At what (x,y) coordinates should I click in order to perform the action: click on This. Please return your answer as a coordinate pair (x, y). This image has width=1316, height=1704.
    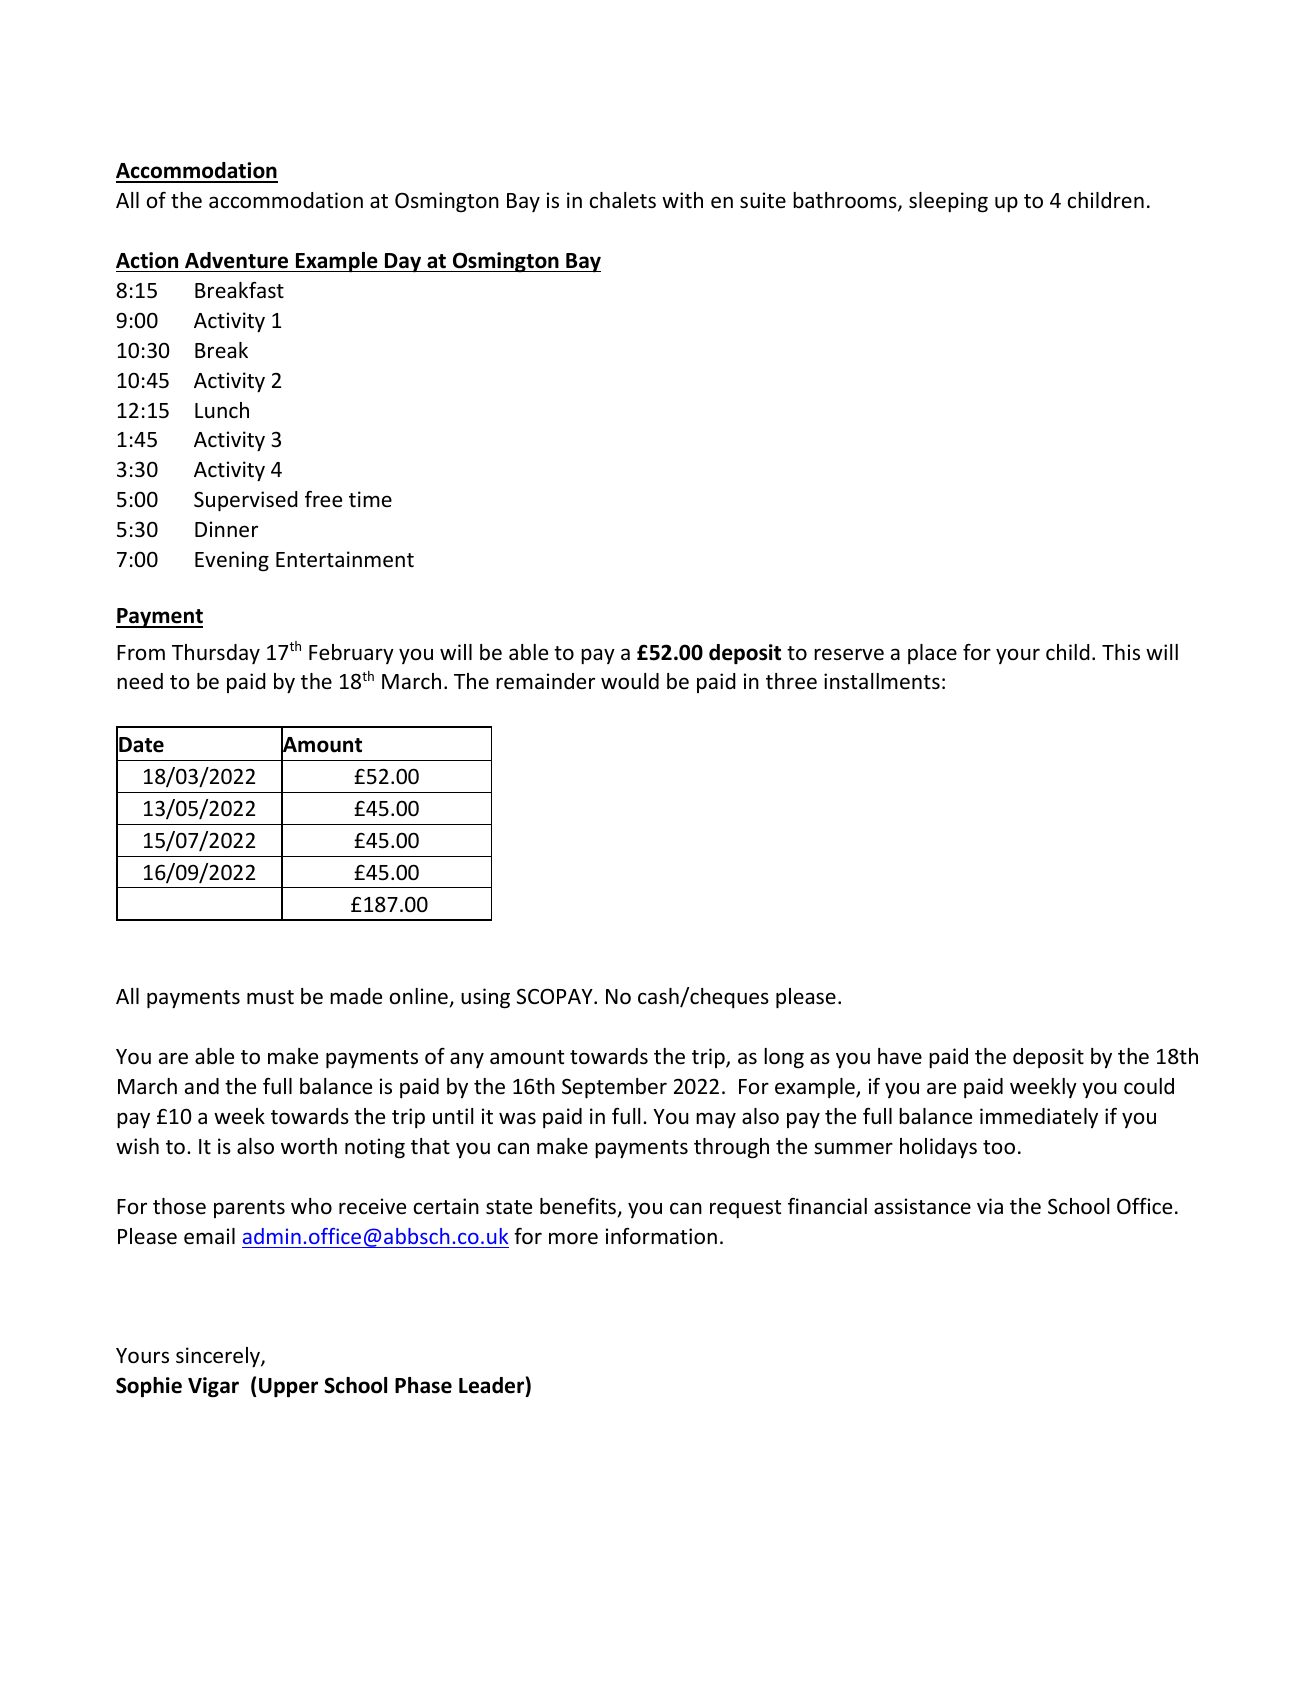
    Looking at the image, I should click on (1121, 652).
